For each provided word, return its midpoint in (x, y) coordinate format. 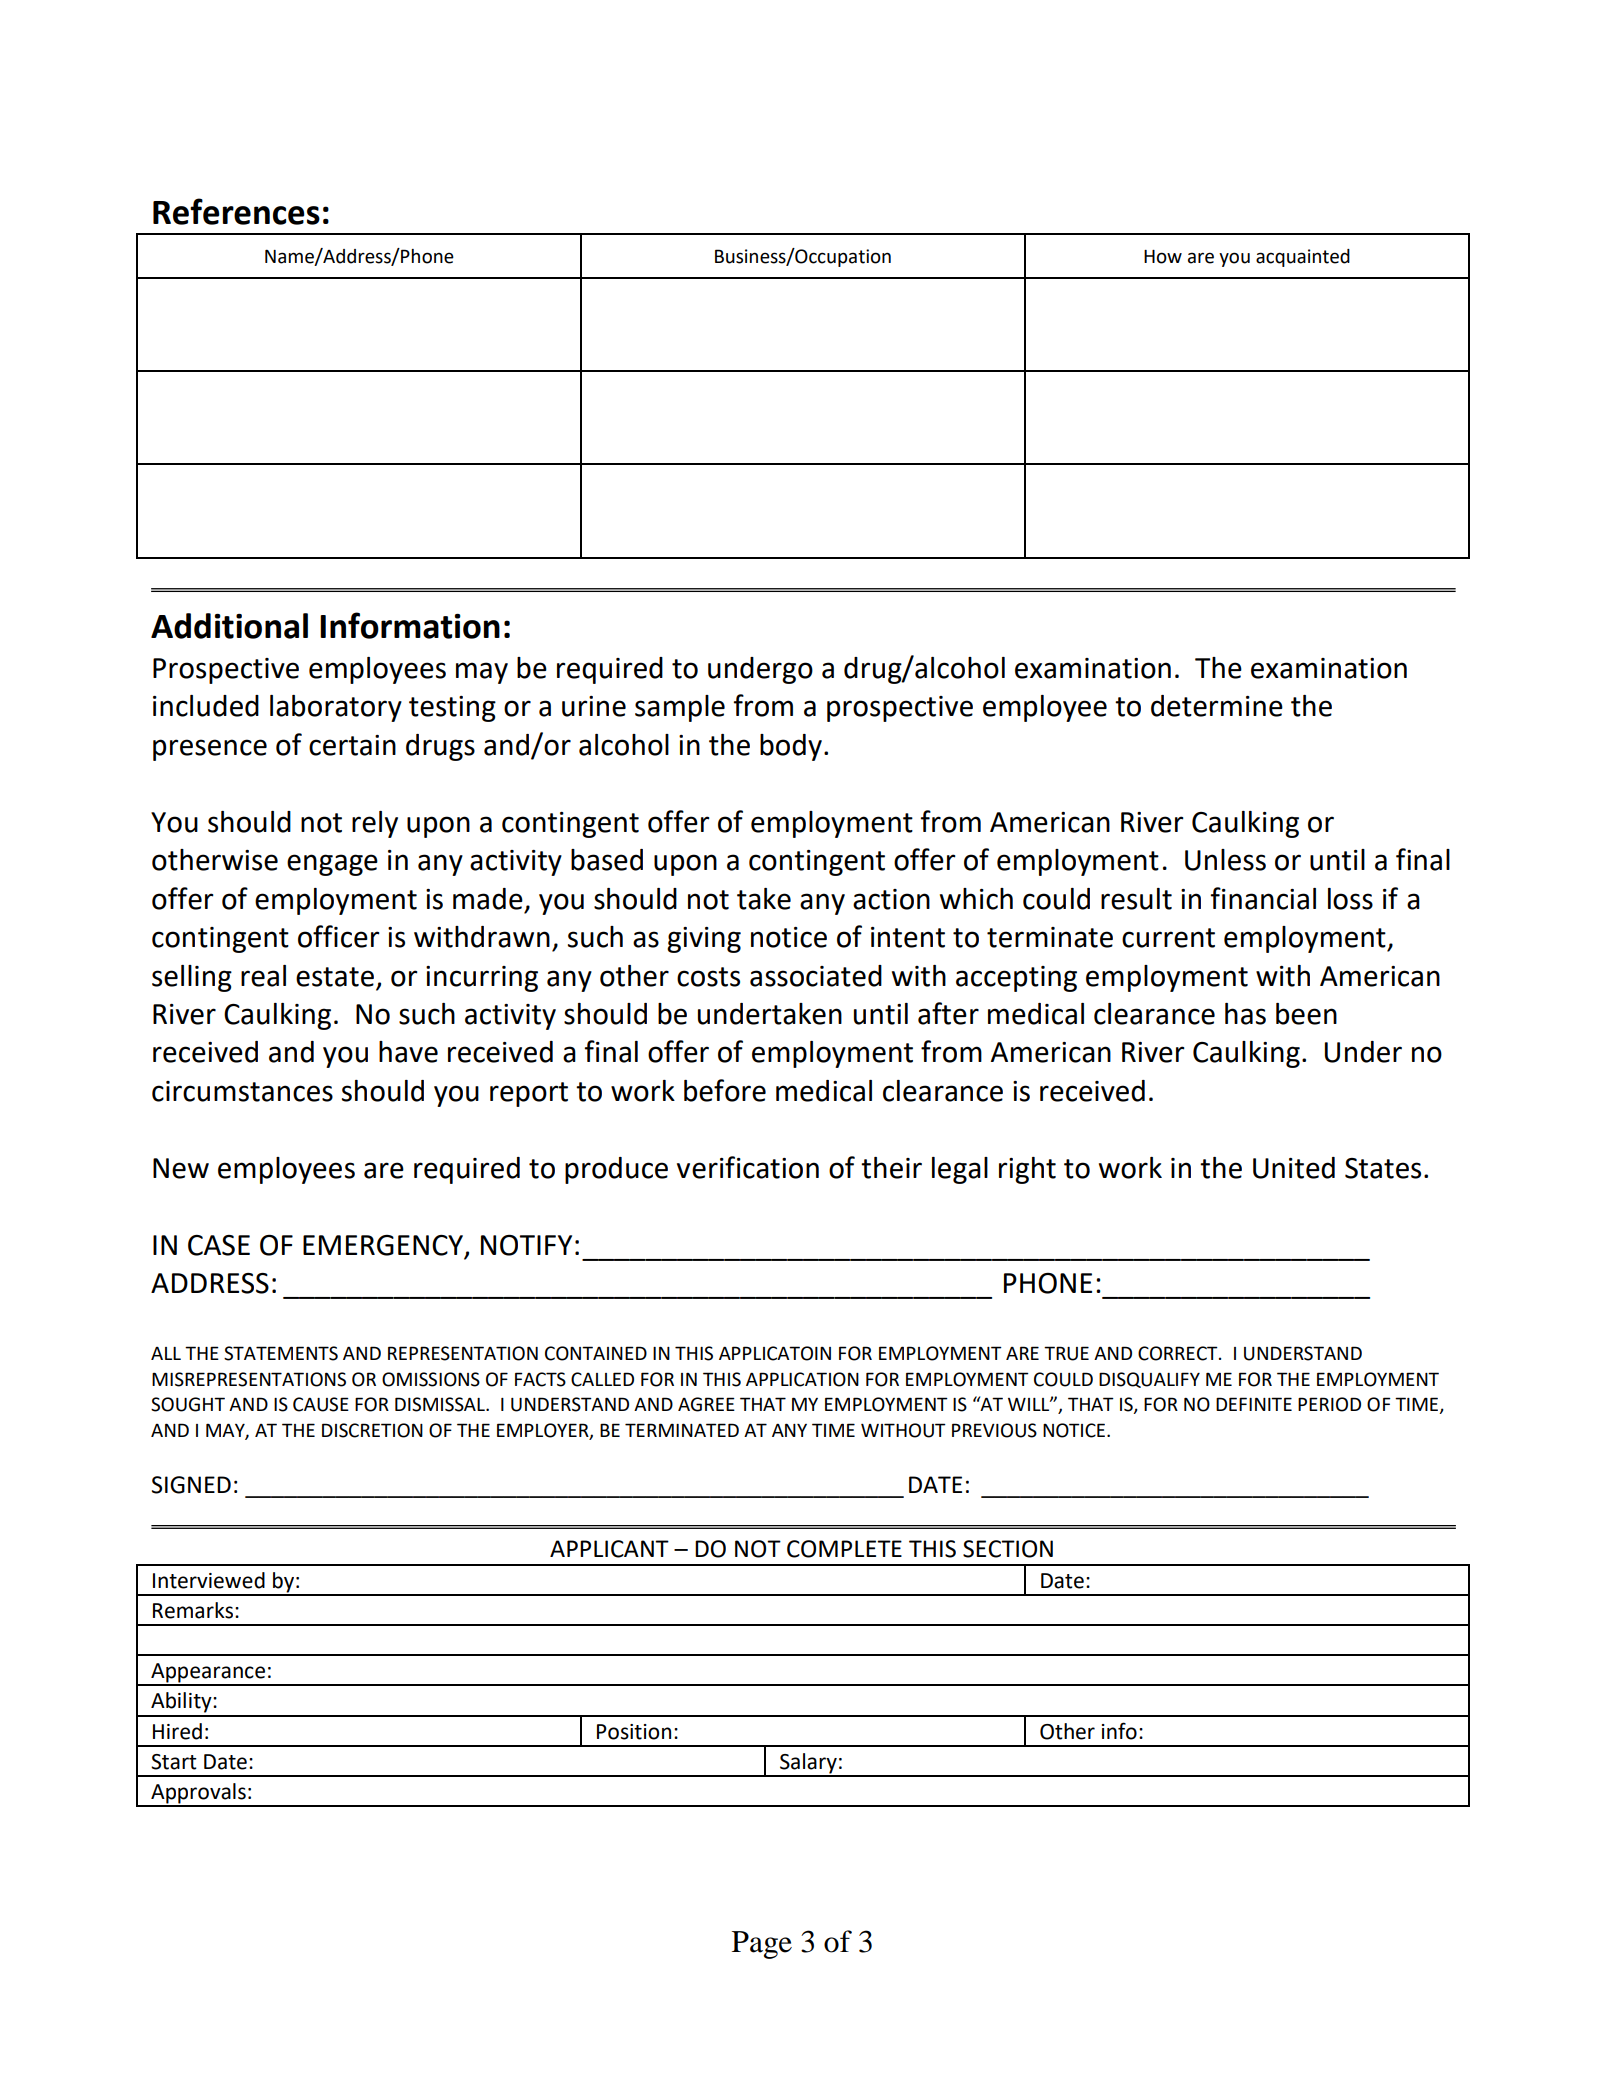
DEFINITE (1254, 1404)
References (236, 211)
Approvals (198, 1794)
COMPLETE (844, 1549)
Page (762, 1945)
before (725, 1090)
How (1163, 257)
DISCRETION (372, 1430)
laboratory (336, 708)
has (1245, 1014)
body (791, 747)
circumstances (242, 1091)
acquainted (1303, 258)
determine (1217, 706)
